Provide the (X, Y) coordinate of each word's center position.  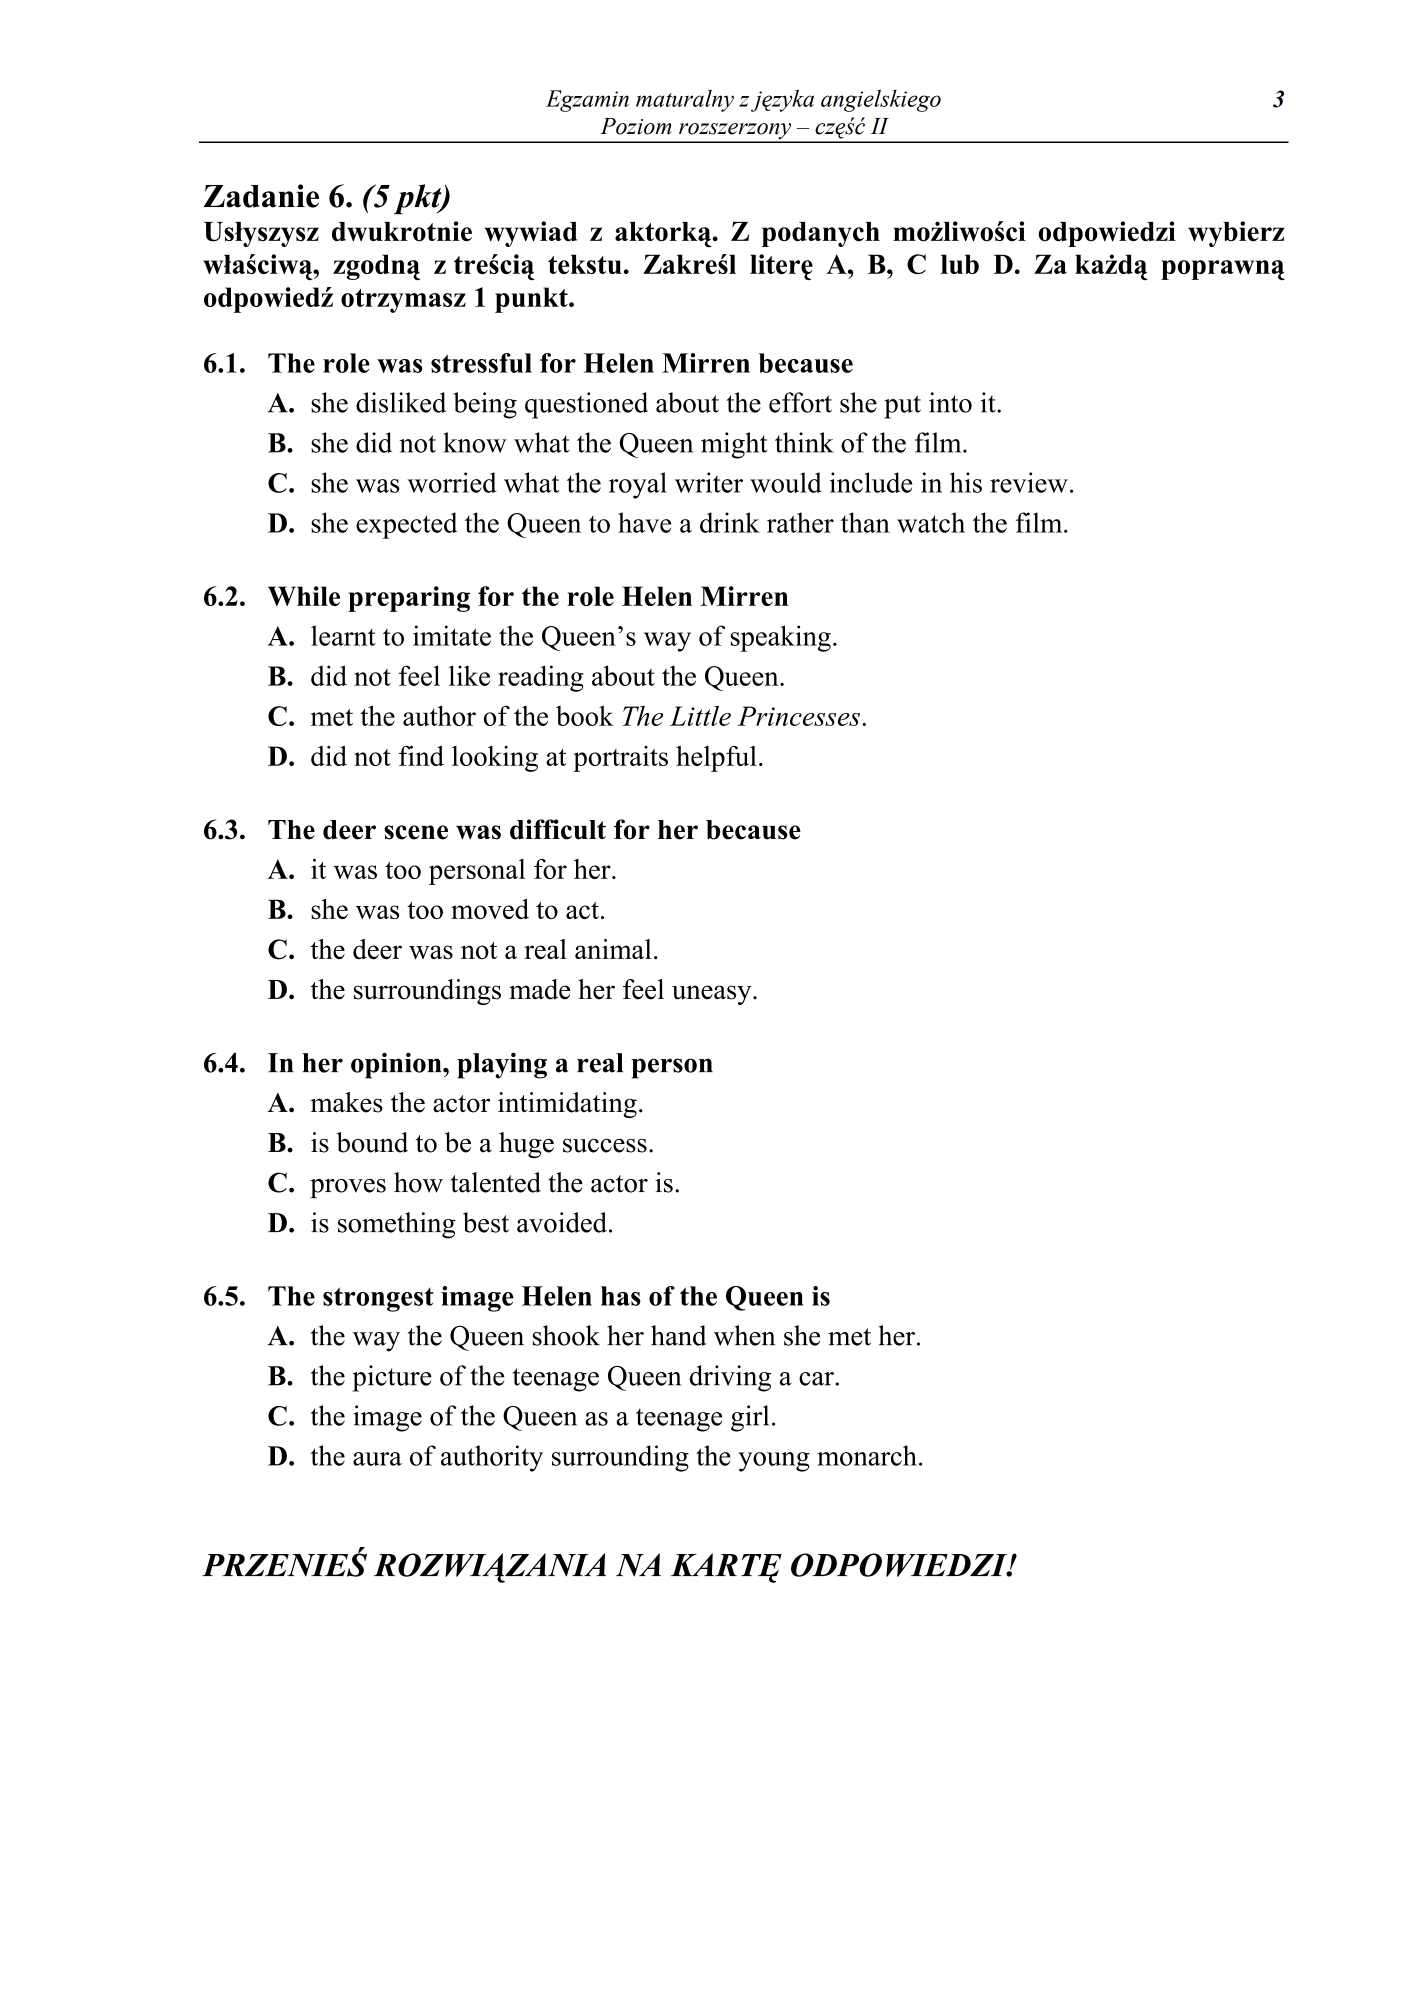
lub (960, 264)
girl (750, 1418)
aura (377, 1459)
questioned (586, 405)
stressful (481, 363)
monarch (867, 1455)
